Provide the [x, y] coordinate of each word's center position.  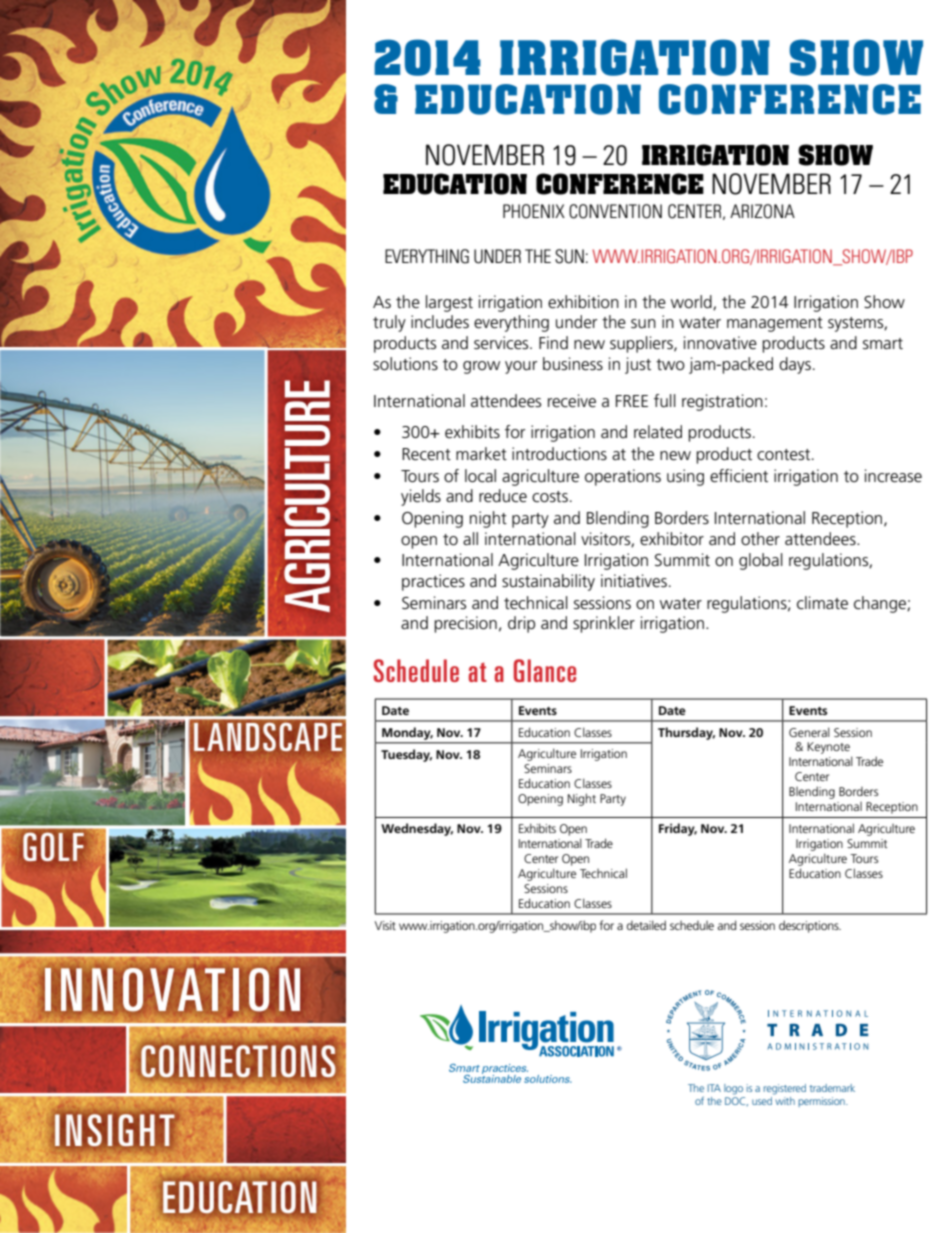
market [481, 453]
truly [389, 323]
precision [465, 624]
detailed [646, 925]
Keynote [829, 749]
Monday [407, 733]
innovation [172, 989]
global [761, 561]
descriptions [810, 926]
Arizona [762, 211]
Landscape [268, 737]
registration [722, 402]
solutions [405, 364]
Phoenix [534, 211]
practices [433, 582]
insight [114, 1130]
